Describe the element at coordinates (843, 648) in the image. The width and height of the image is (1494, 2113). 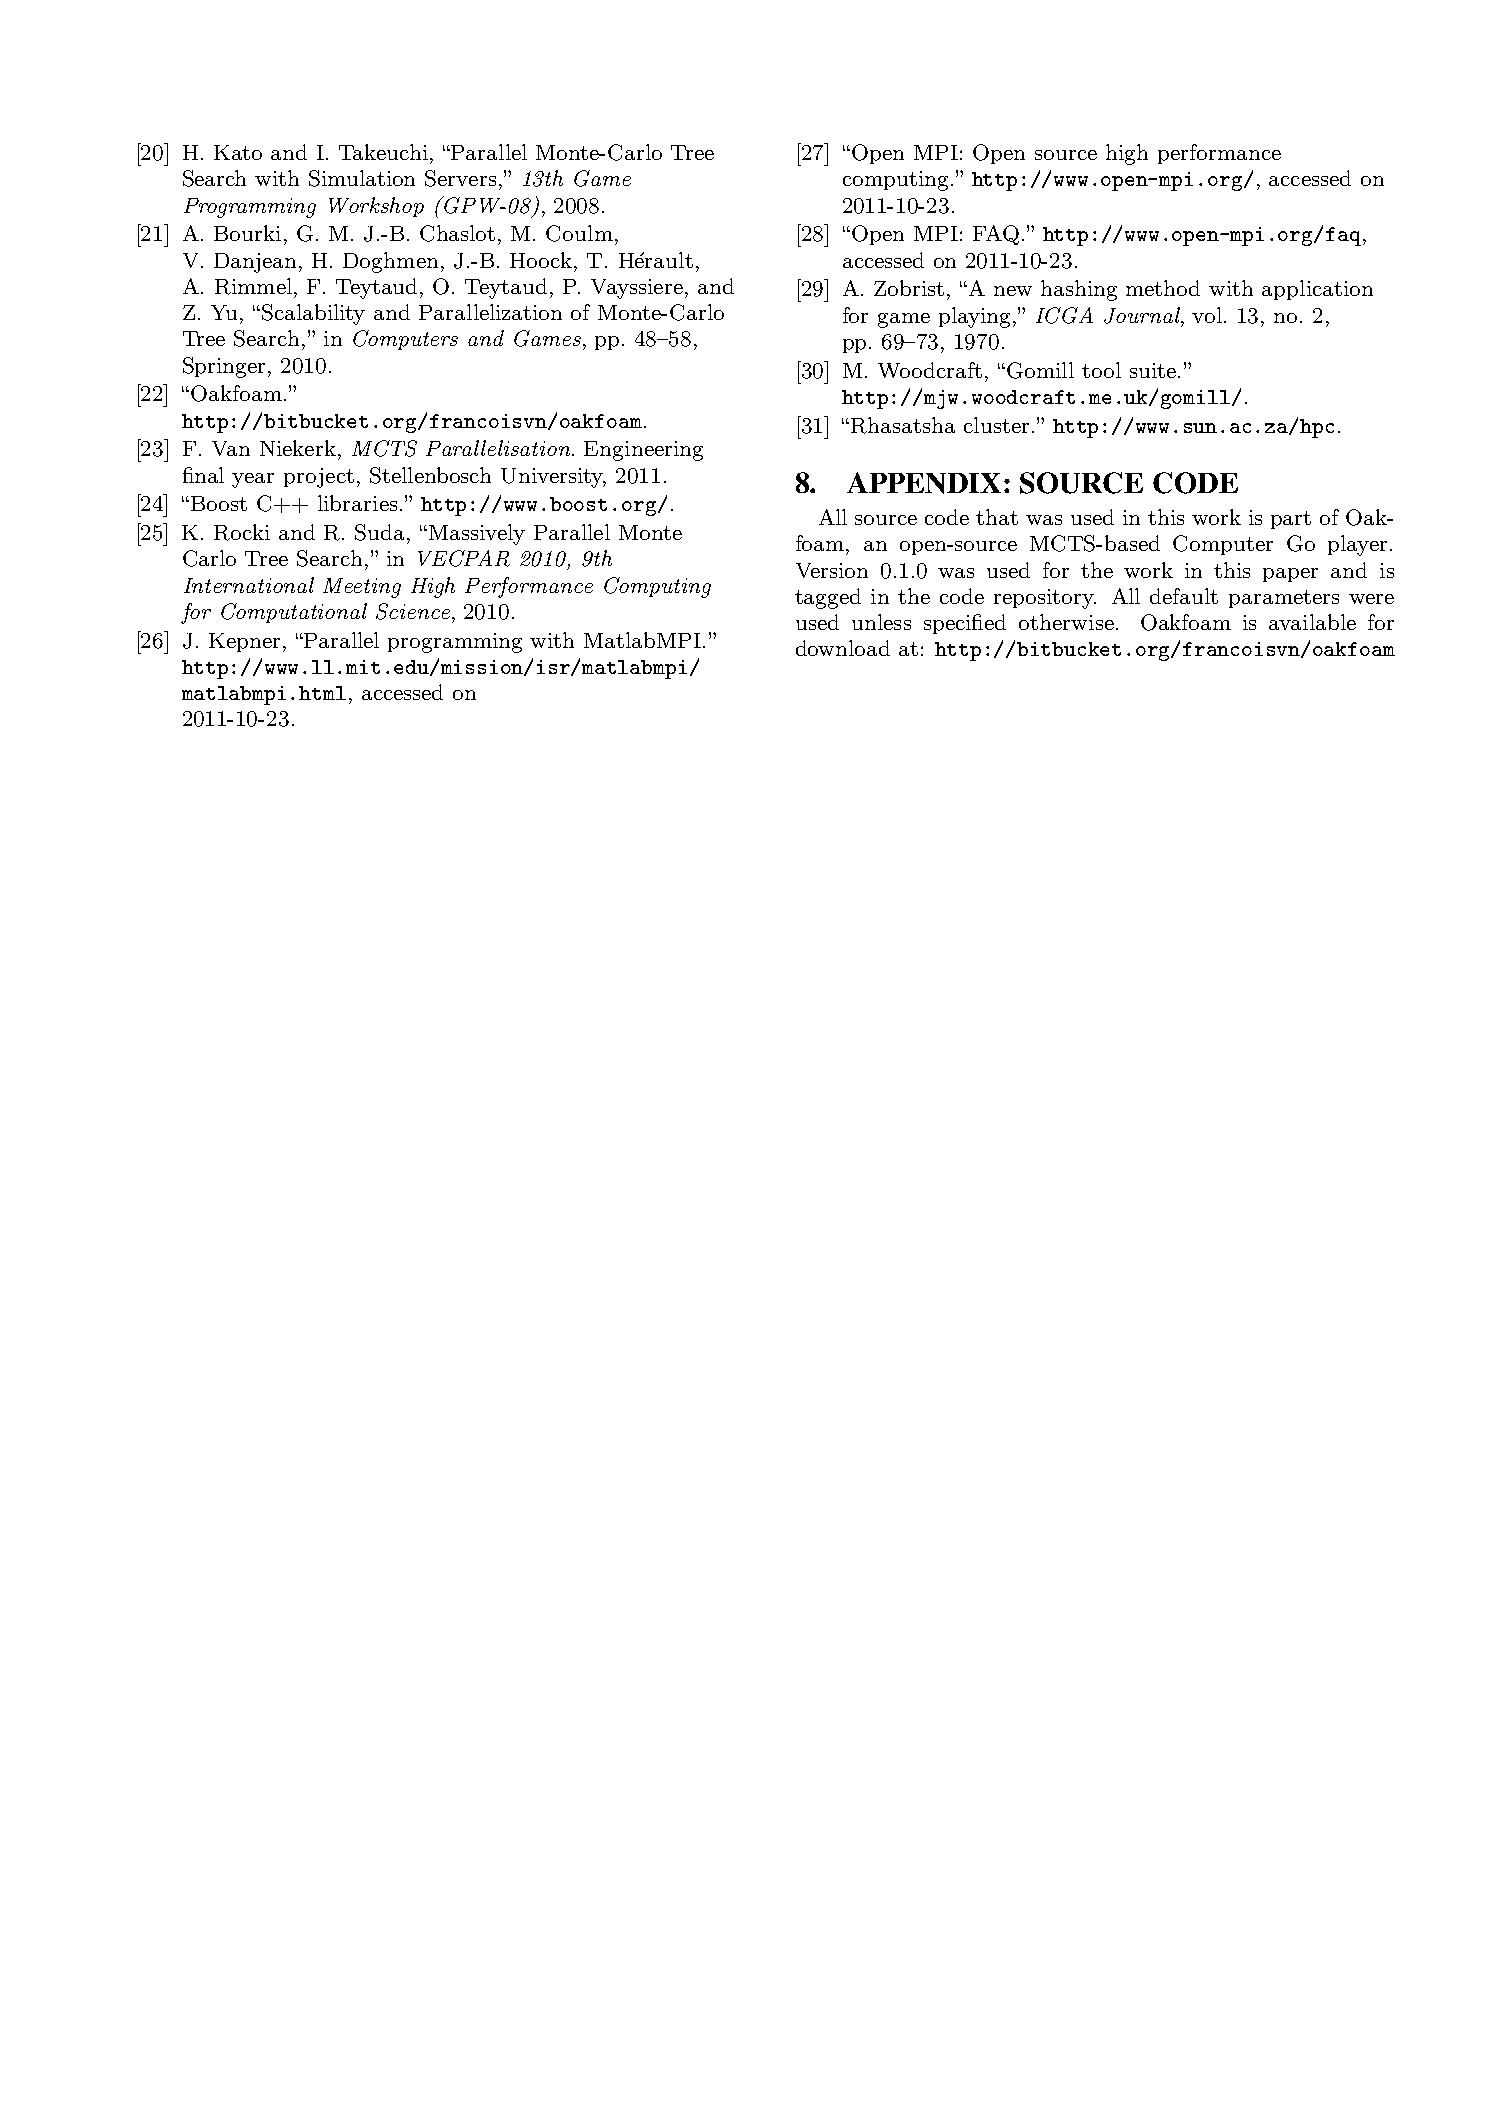
I see `download` at that location.
